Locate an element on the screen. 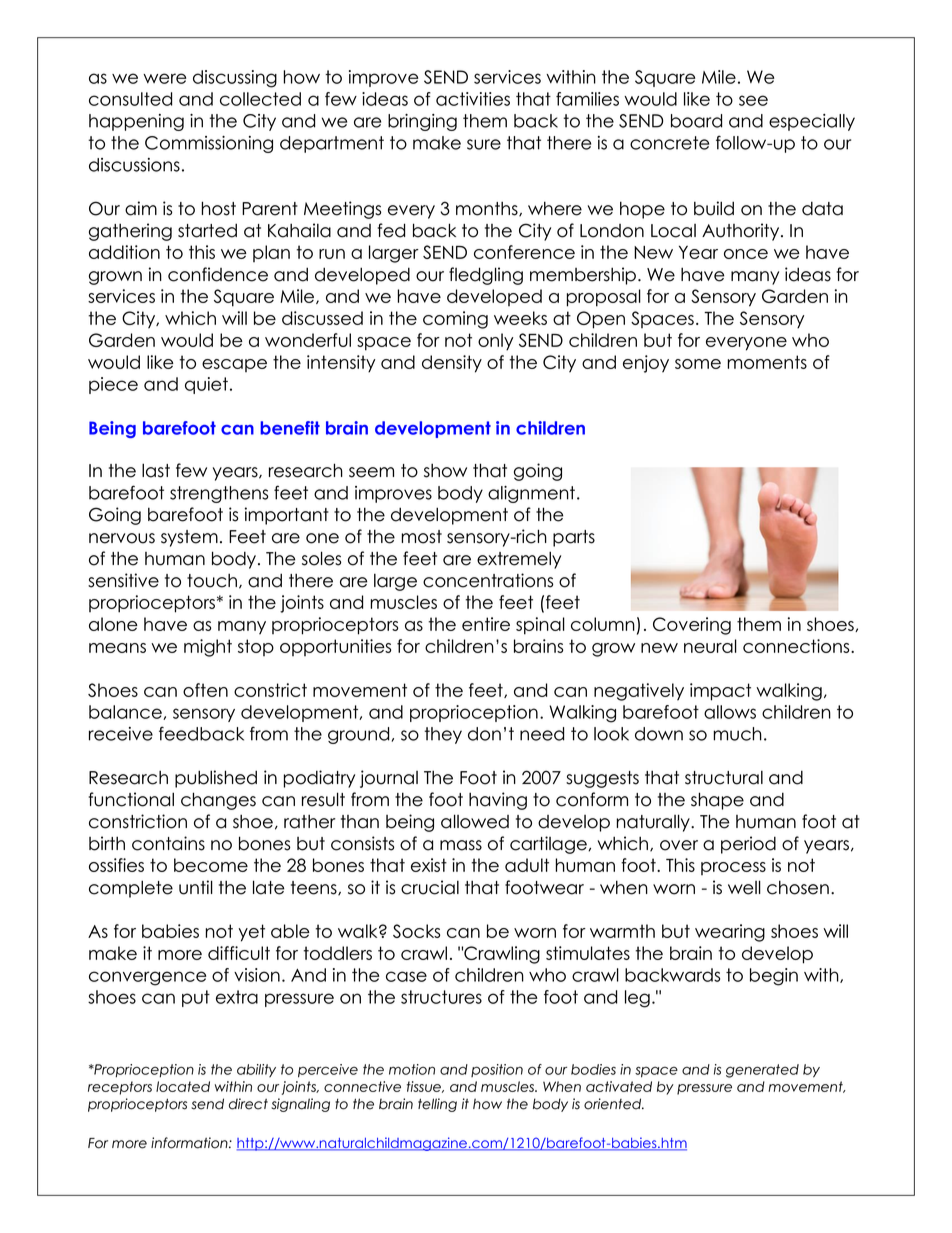  board is located at coordinates (696, 121).
